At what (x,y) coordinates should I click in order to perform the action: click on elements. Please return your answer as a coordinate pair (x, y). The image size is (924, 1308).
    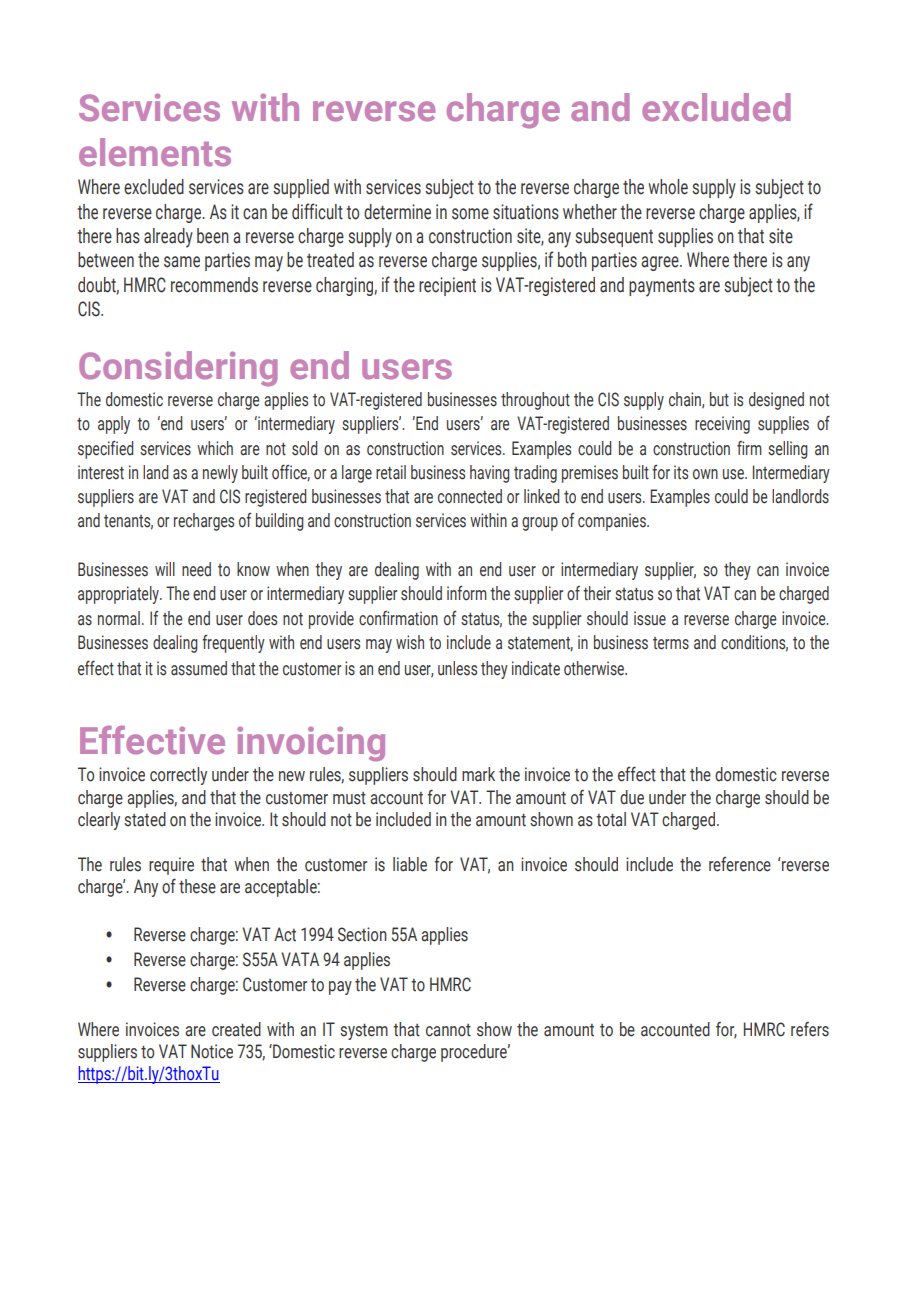
    Looking at the image, I should click on (155, 152).
